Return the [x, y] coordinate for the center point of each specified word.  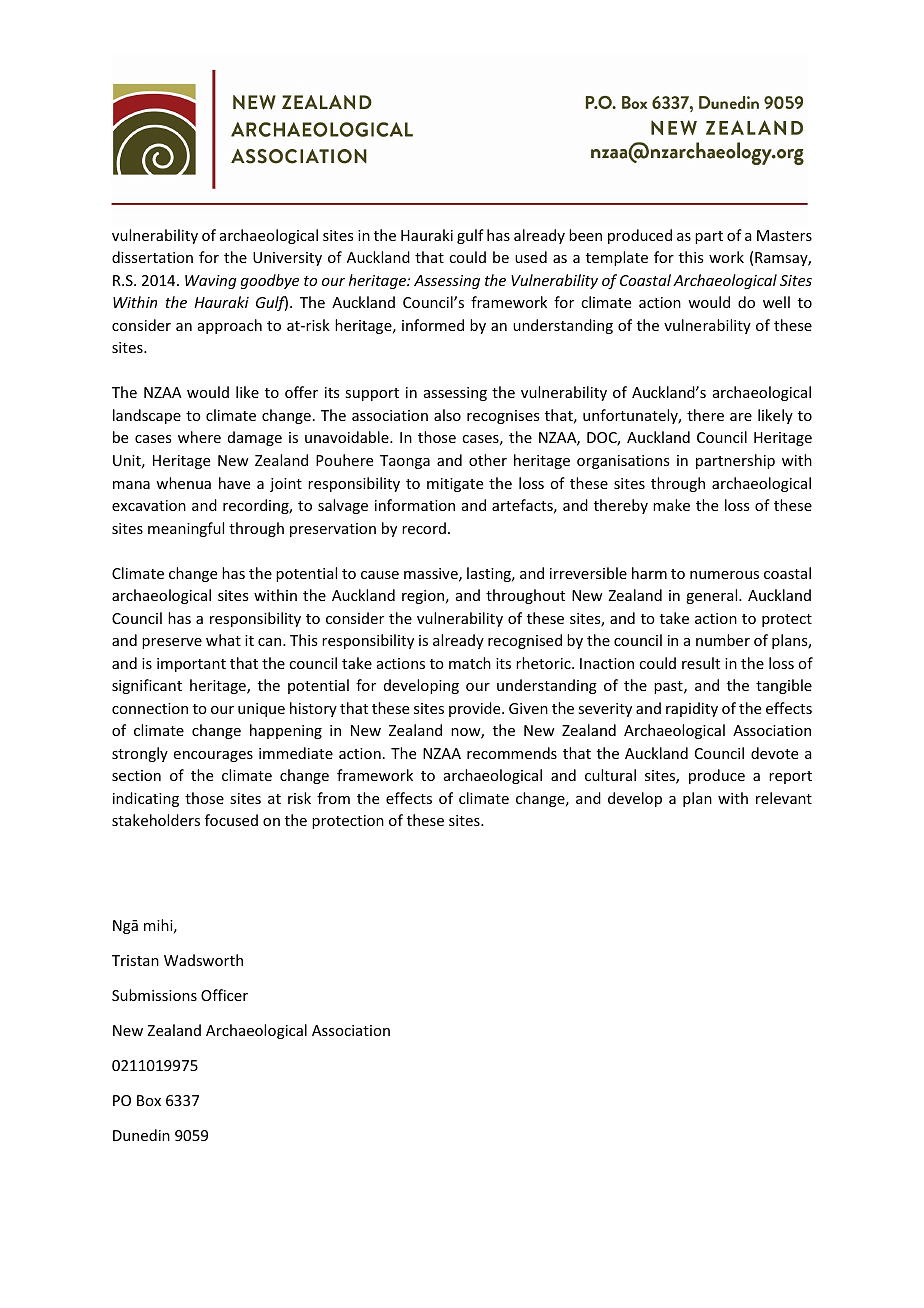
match [470, 663]
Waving [211, 282]
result [701, 663]
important [191, 665]
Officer [224, 995]
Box [149, 1100]
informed [433, 325]
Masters [784, 235]
